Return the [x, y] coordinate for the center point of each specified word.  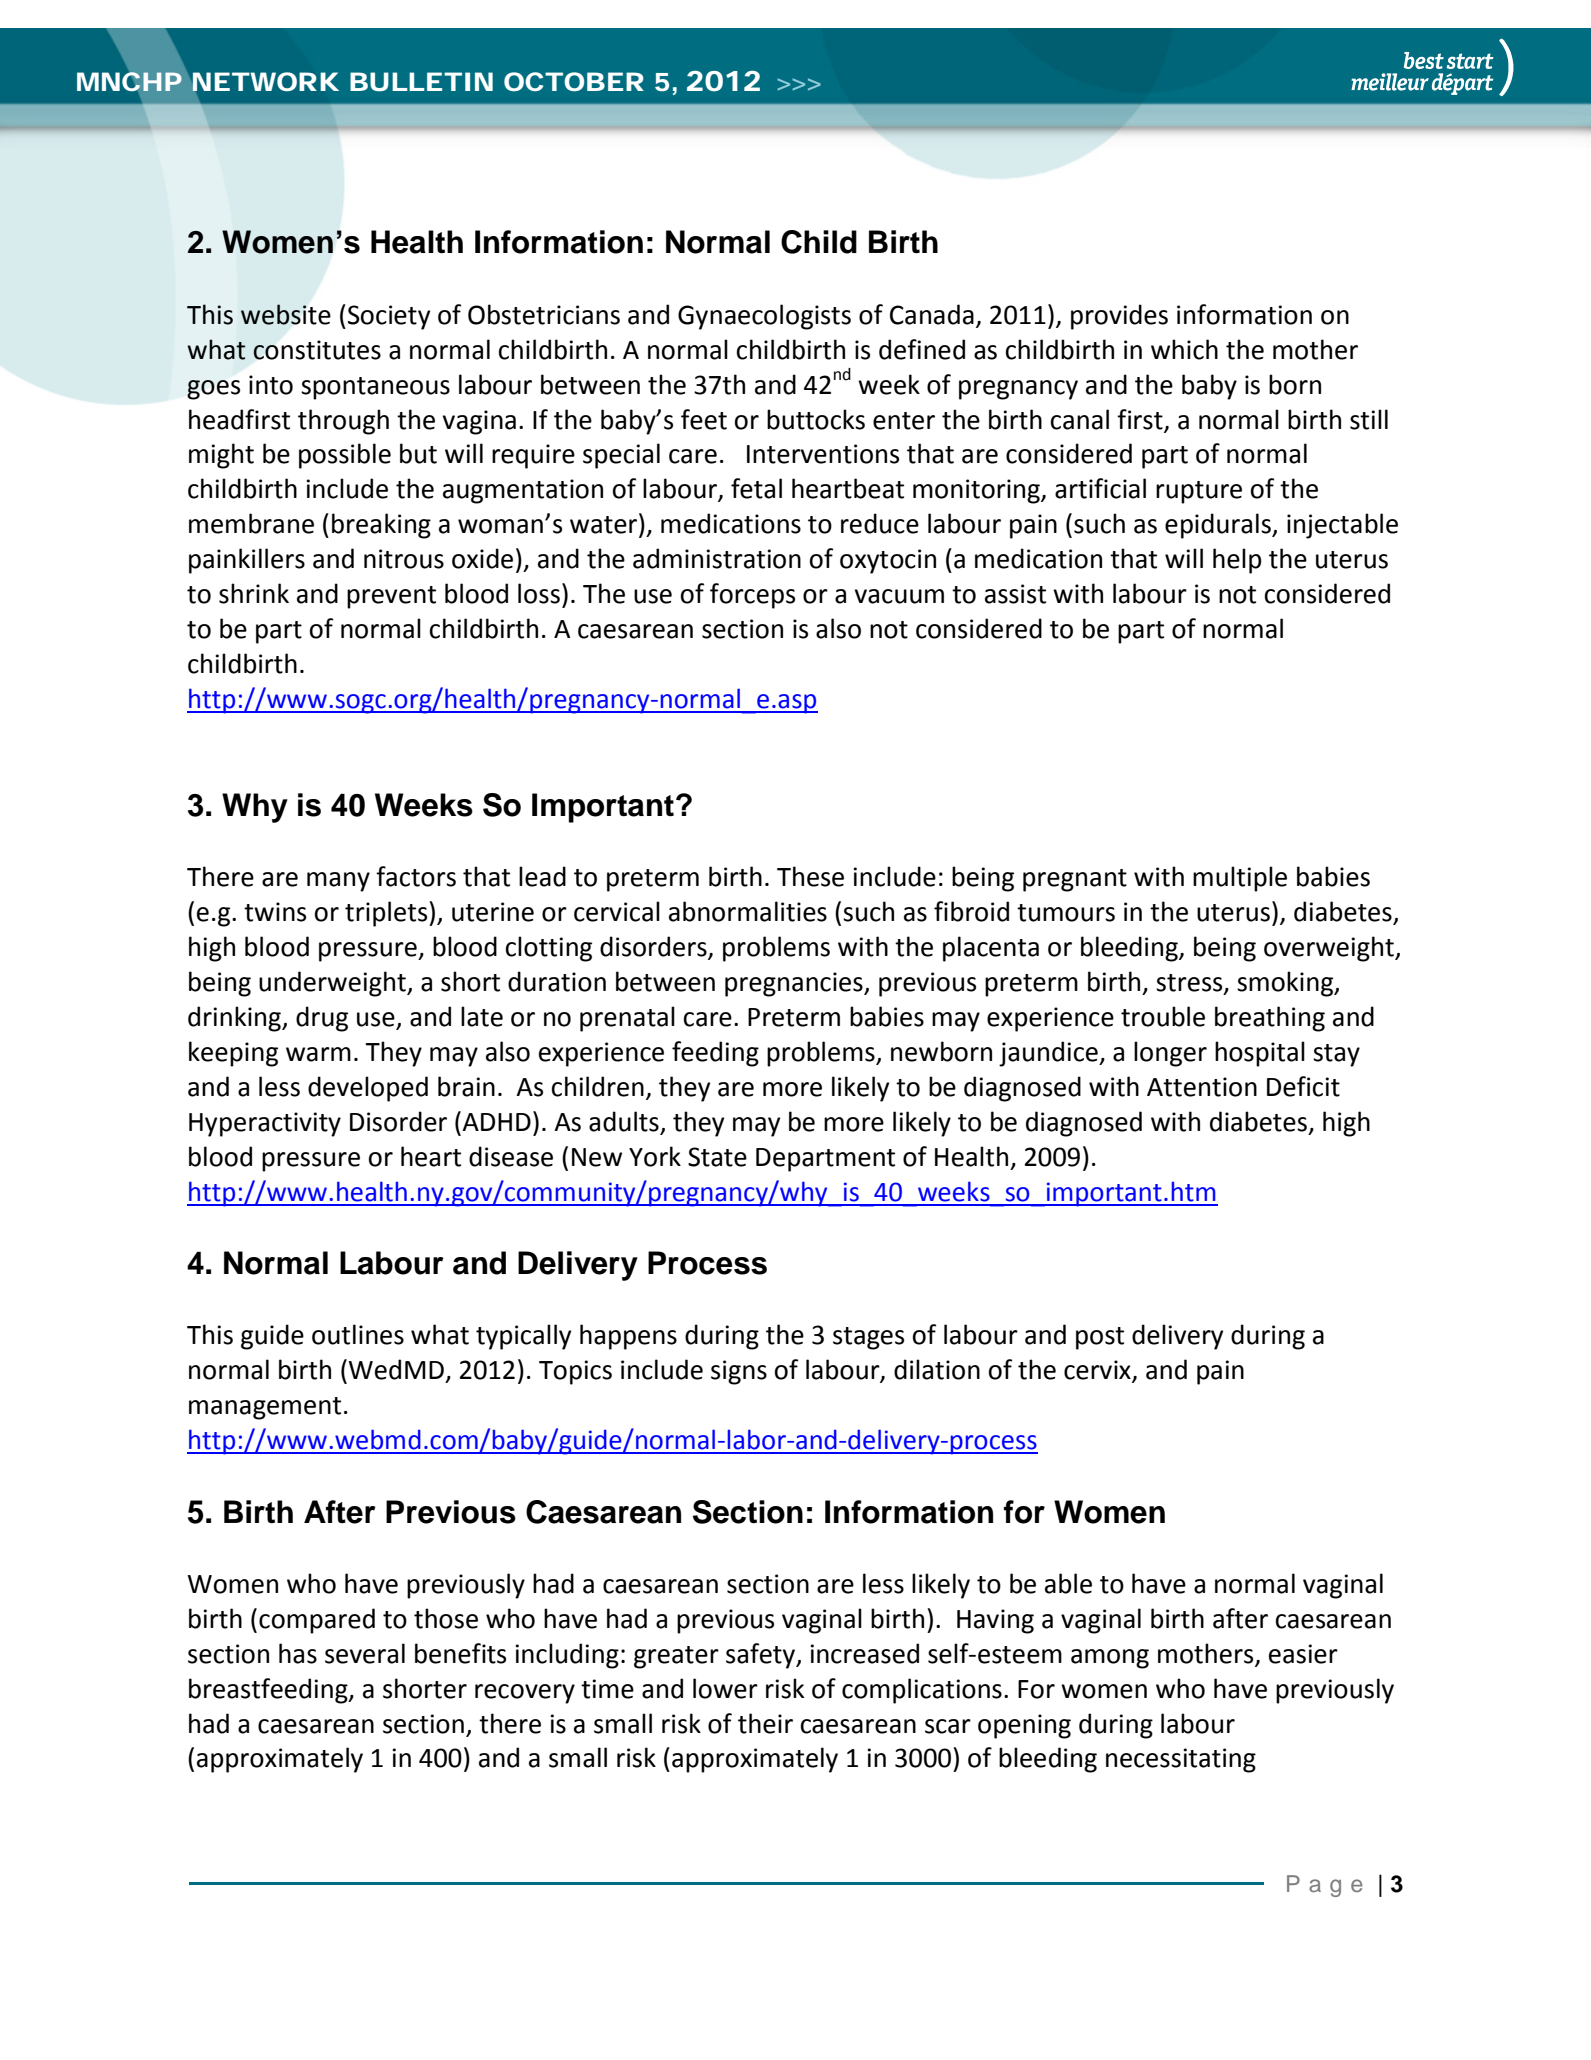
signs [739, 1372]
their [765, 1723]
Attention [1202, 1087]
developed [368, 1089]
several [365, 1653]
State [717, 1157]
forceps [752, 596]
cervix [1098, 1371]
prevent [391, 597]
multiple [1240, 879]
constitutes [317, 350]
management [265, 1408]
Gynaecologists [764, 317]
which [1184, 349]
